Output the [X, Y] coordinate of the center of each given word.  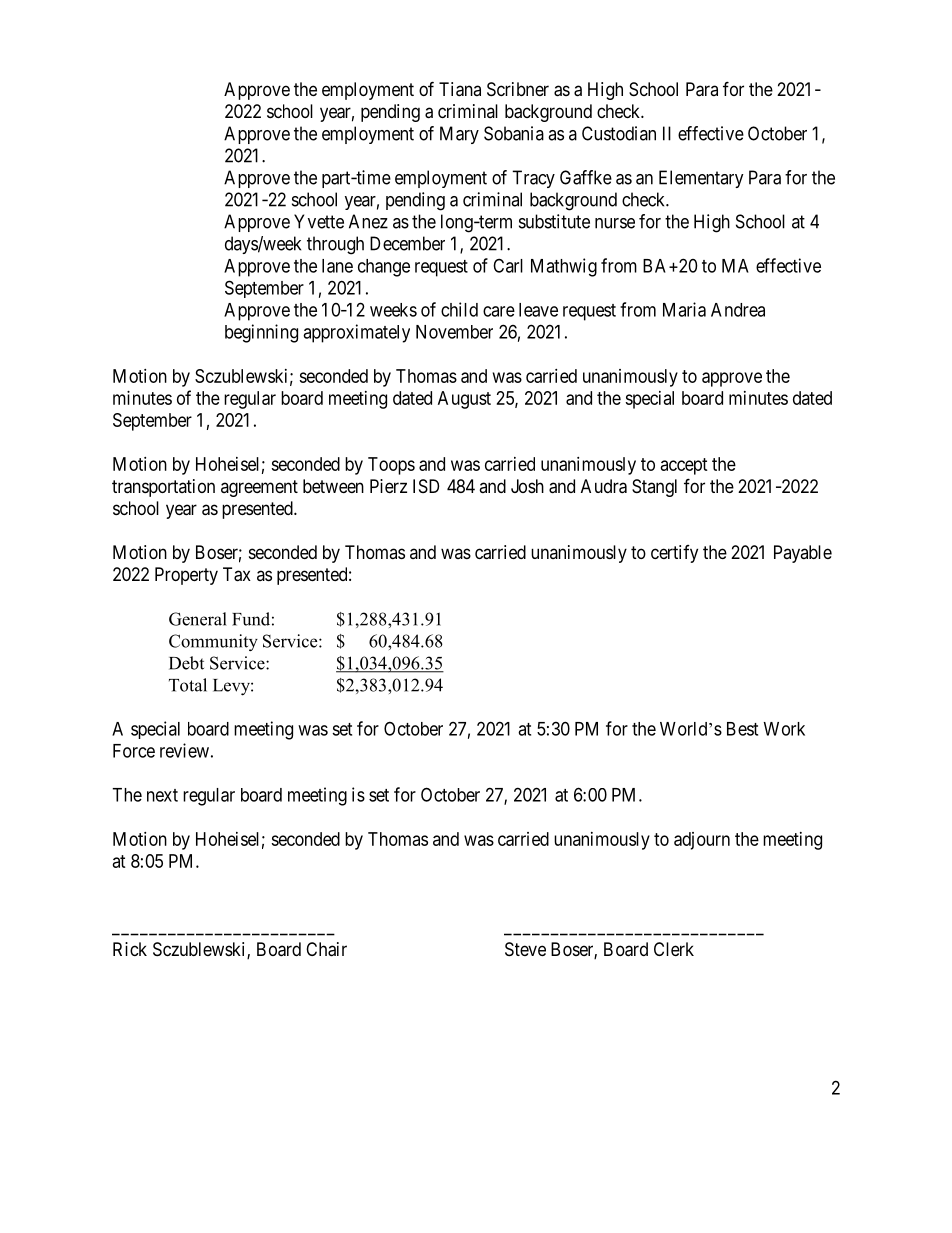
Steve [525, 949]
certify [674, 554]
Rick [130, 949]
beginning [261, 333]
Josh [527, 486]
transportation [163, 488]
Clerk [674, 949]
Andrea [738, 310]
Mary [459, 135]
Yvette [319, 221]
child [459, 309]
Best [742, 729]
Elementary [701, 179]
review [184, 750]
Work [784, 729]
